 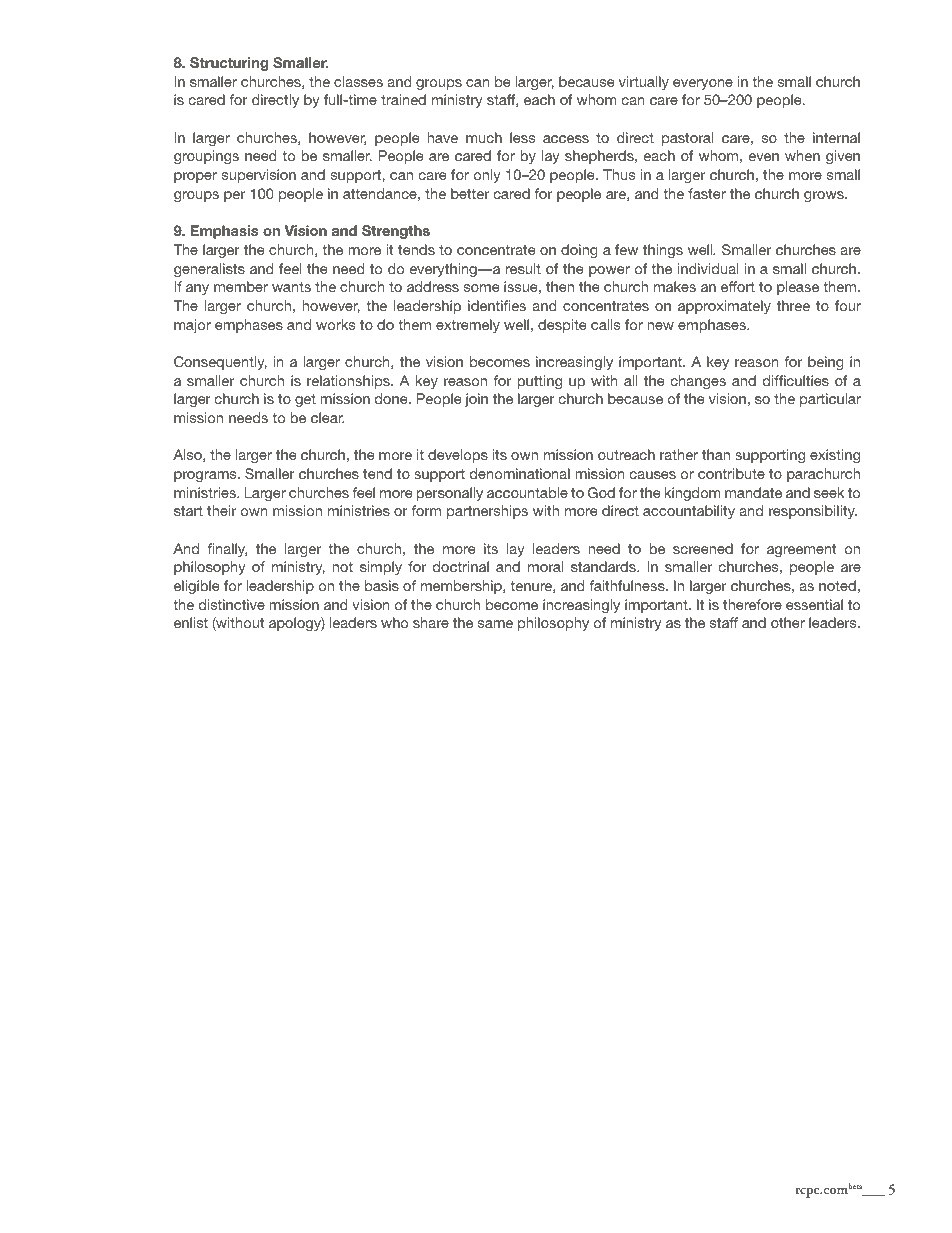 What do you see at coordinates (826, 363) in the page?
I see `being` at bounding box center [826, 363].
